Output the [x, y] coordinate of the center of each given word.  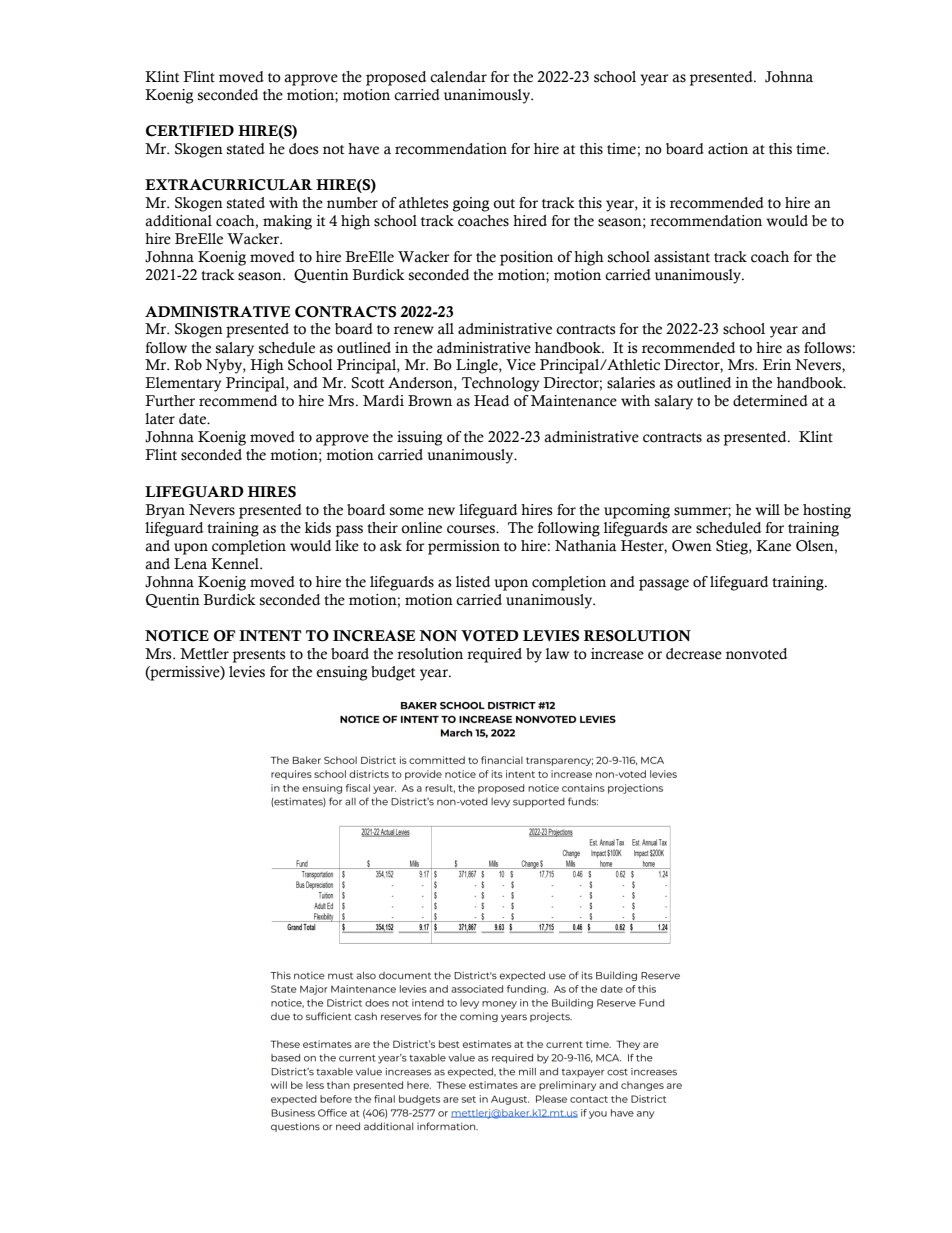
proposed [396, 78]
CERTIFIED [190, 131]
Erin [777, 364]
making [287, 222]
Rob [188, 365]
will [767, 509]
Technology [500, 384]
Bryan [165, 511]
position [526, 258]
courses [472, 529]
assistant [682, 257]
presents [259, 656]
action [728, 149]
